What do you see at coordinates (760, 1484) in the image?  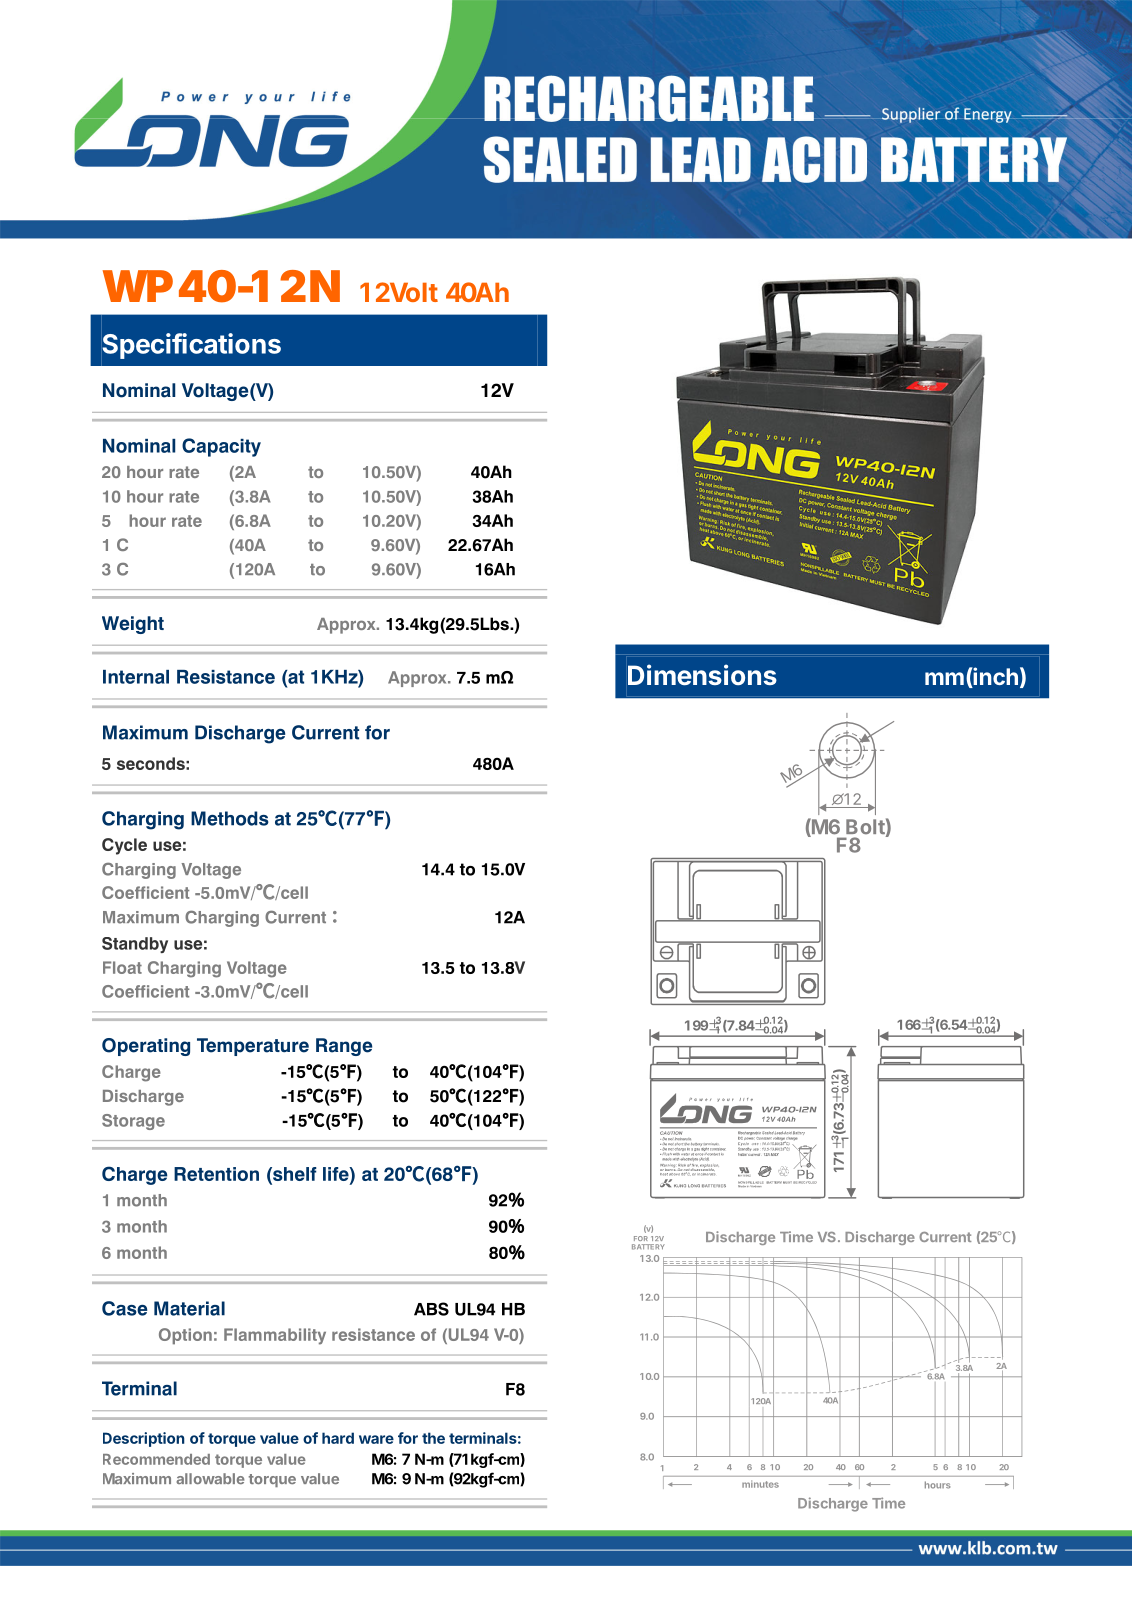 I see `minutes` at bounding box center [760, 1484].
